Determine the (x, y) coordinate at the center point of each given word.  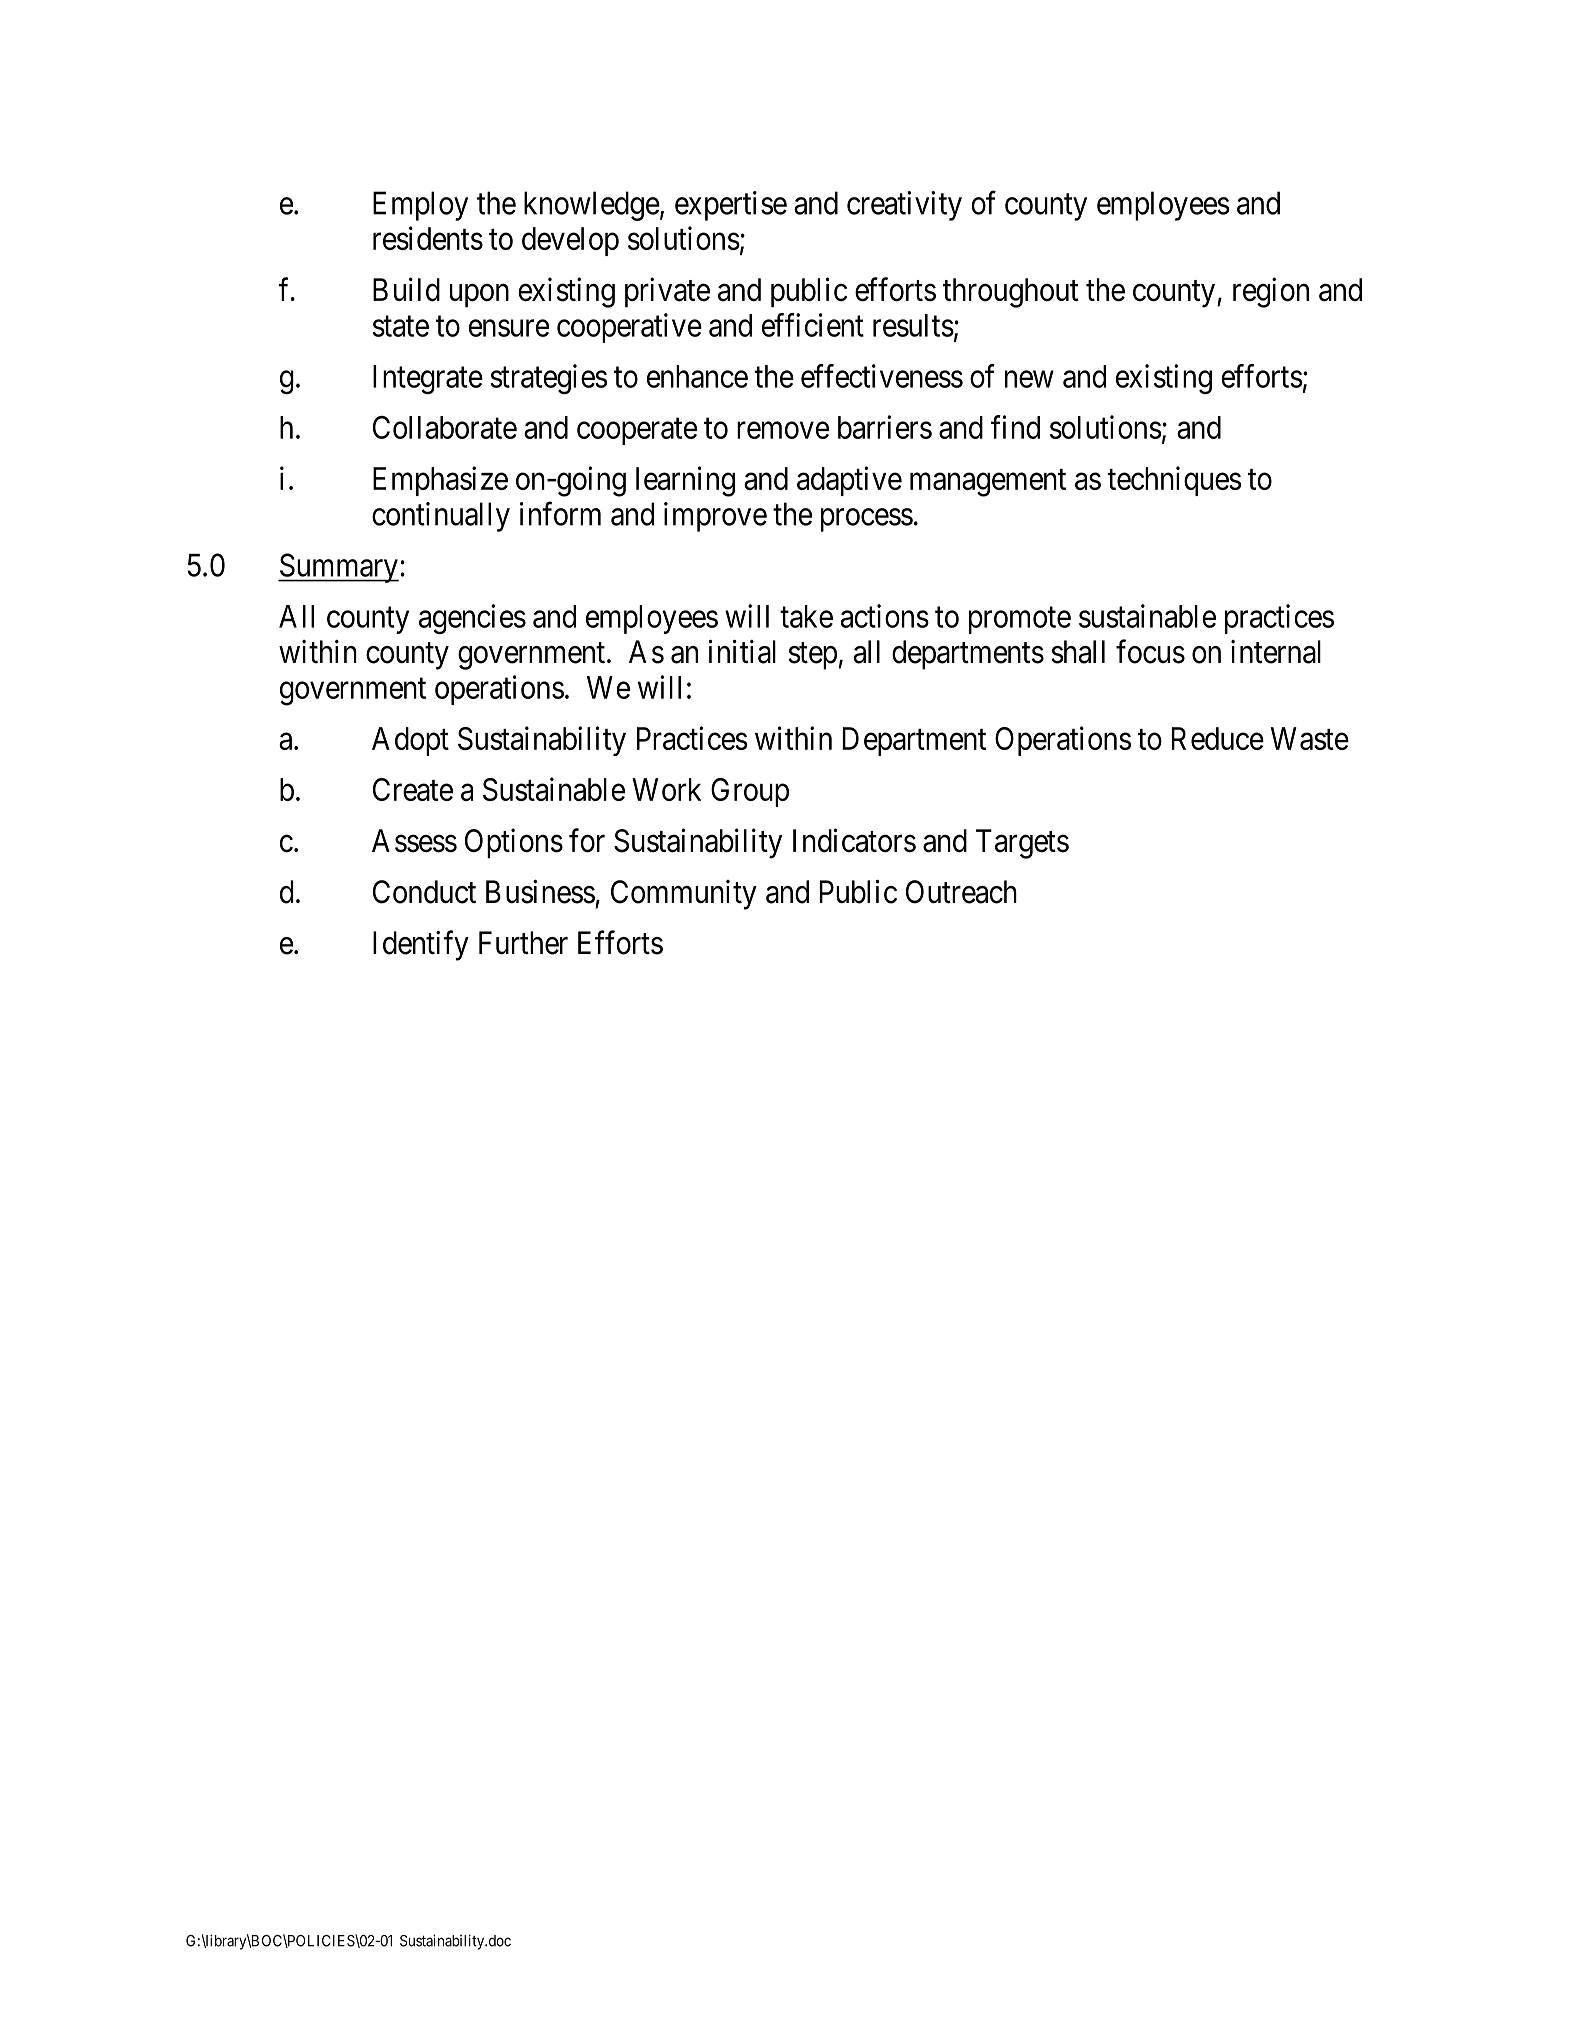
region (1271, 292)
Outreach (961, 892)
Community (684, 895)
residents (428, 238)
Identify (421, 945)
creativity (904, 206)
